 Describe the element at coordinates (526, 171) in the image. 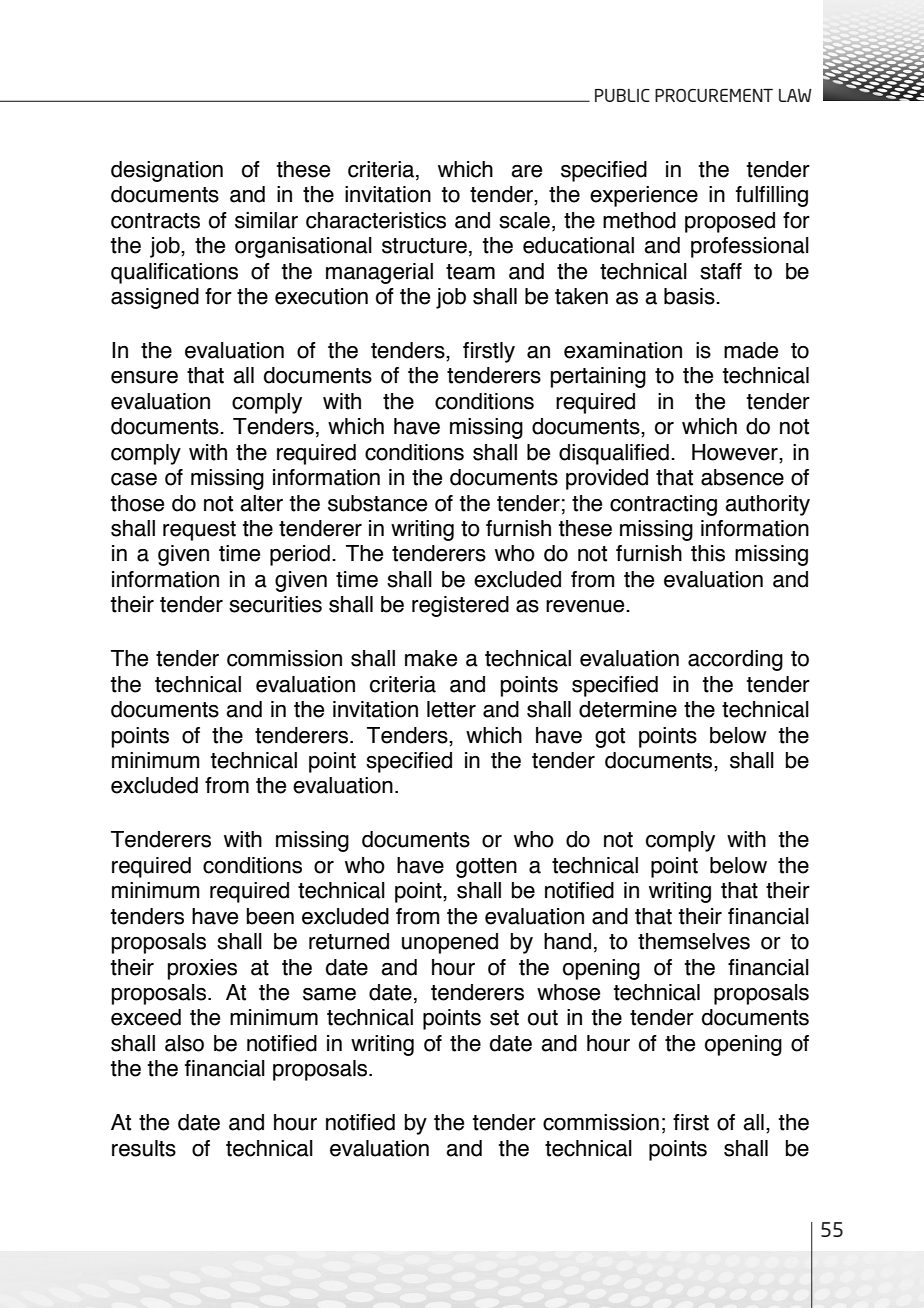

I see `are` at that location.
